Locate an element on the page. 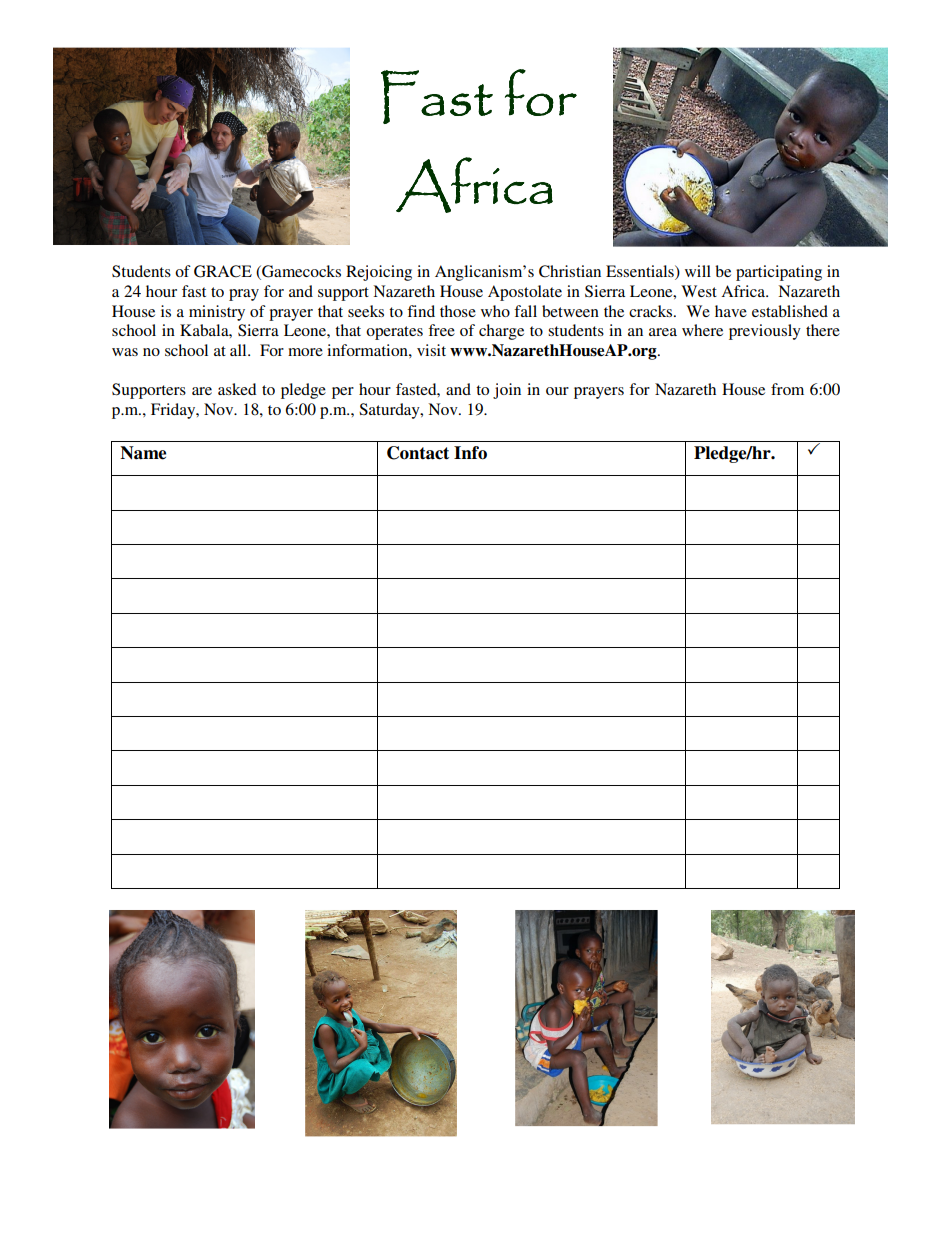 This image has width=952, height=1233. ministry is located at coordinates (217, 313).
